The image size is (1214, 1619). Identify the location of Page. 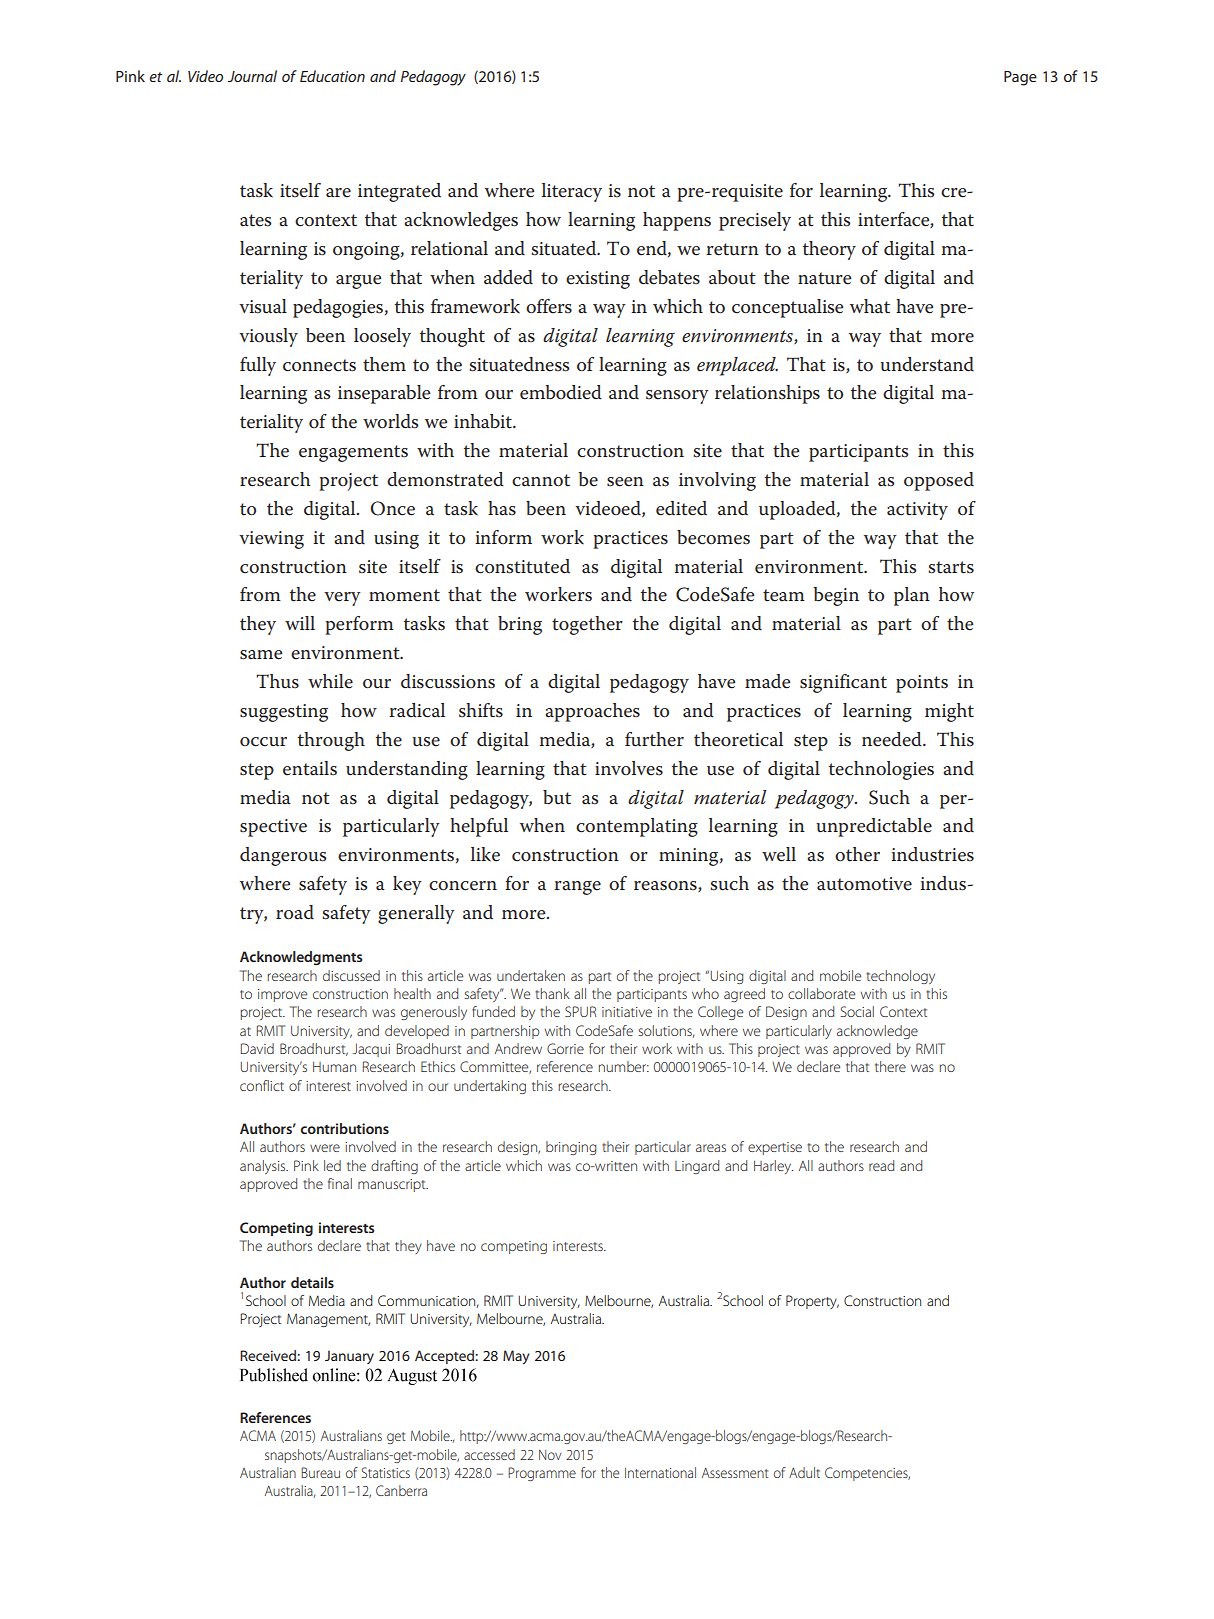
(1020, 78).
